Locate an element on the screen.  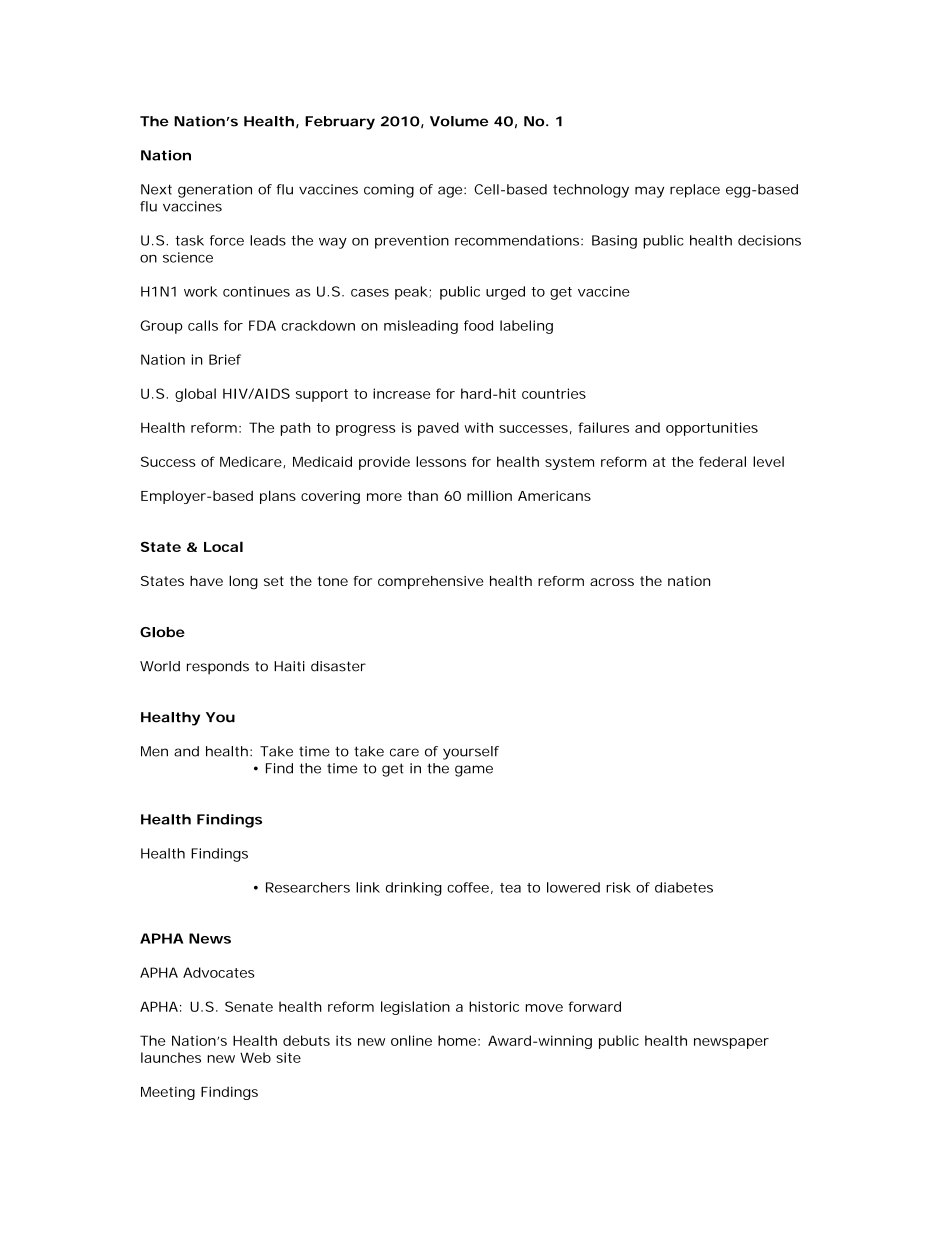
comprehensive is located at coordinates (430, 582).
